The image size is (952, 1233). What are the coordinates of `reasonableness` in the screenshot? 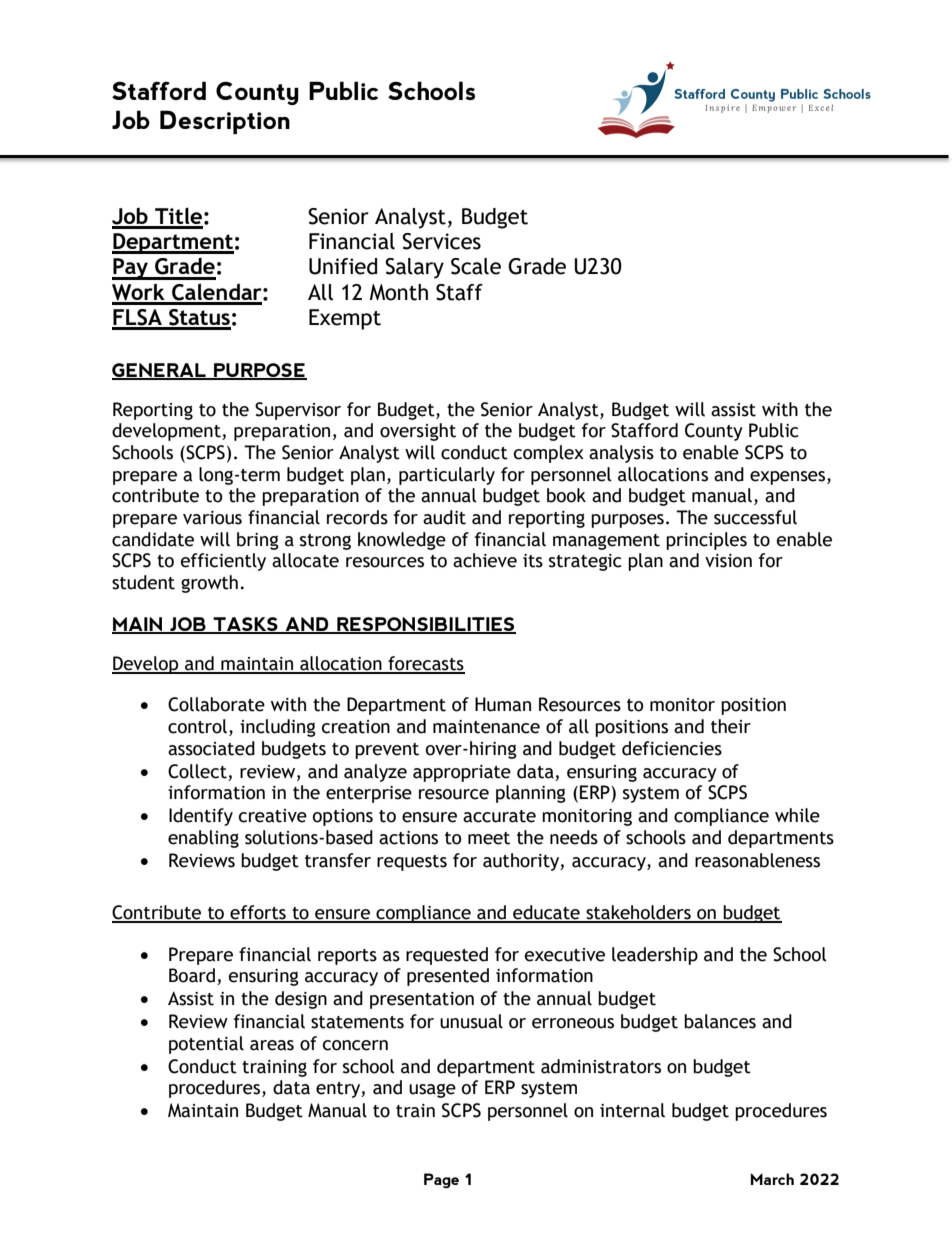 It's located at (757, 860).
